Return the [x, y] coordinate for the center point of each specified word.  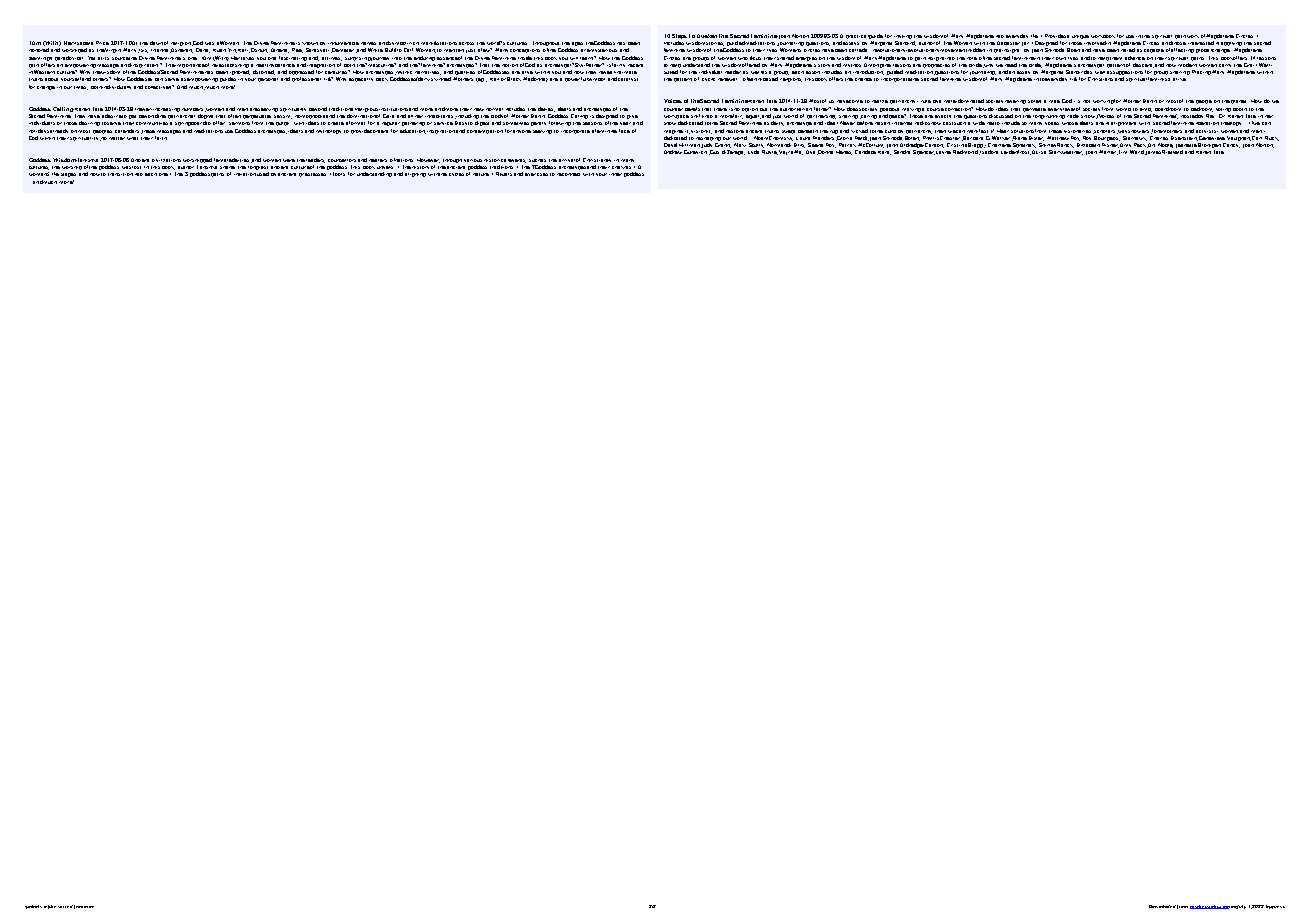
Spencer [924, 152]
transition [120, 174]
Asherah [181, 50]
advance [1135, 58]
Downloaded [1162, 906]
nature [481, 174]
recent [635, 65]
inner [615, 174]
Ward [1137, 152]
